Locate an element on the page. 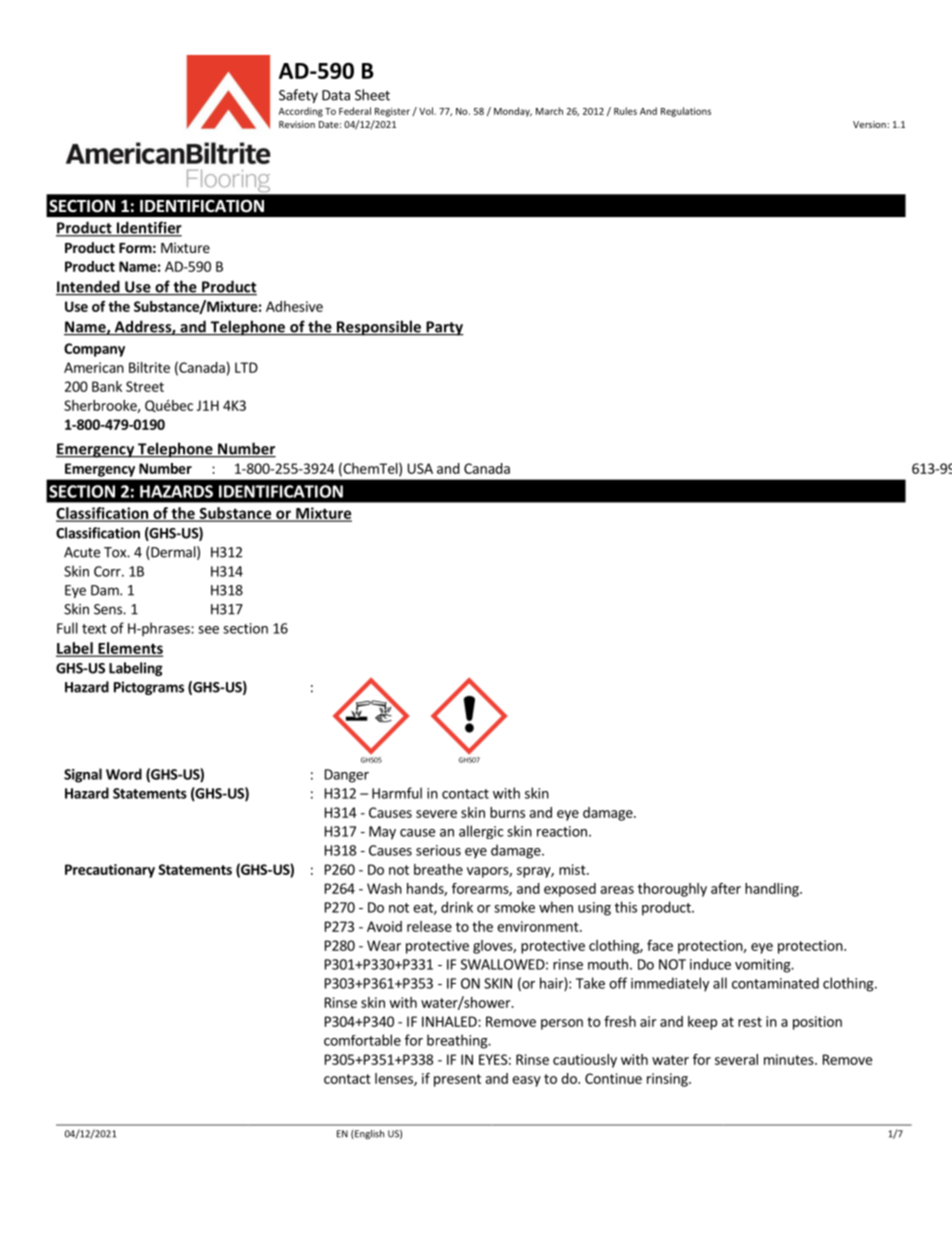 This image has width=952, height=1233. Regulations is located at coordinates (686, 112).
